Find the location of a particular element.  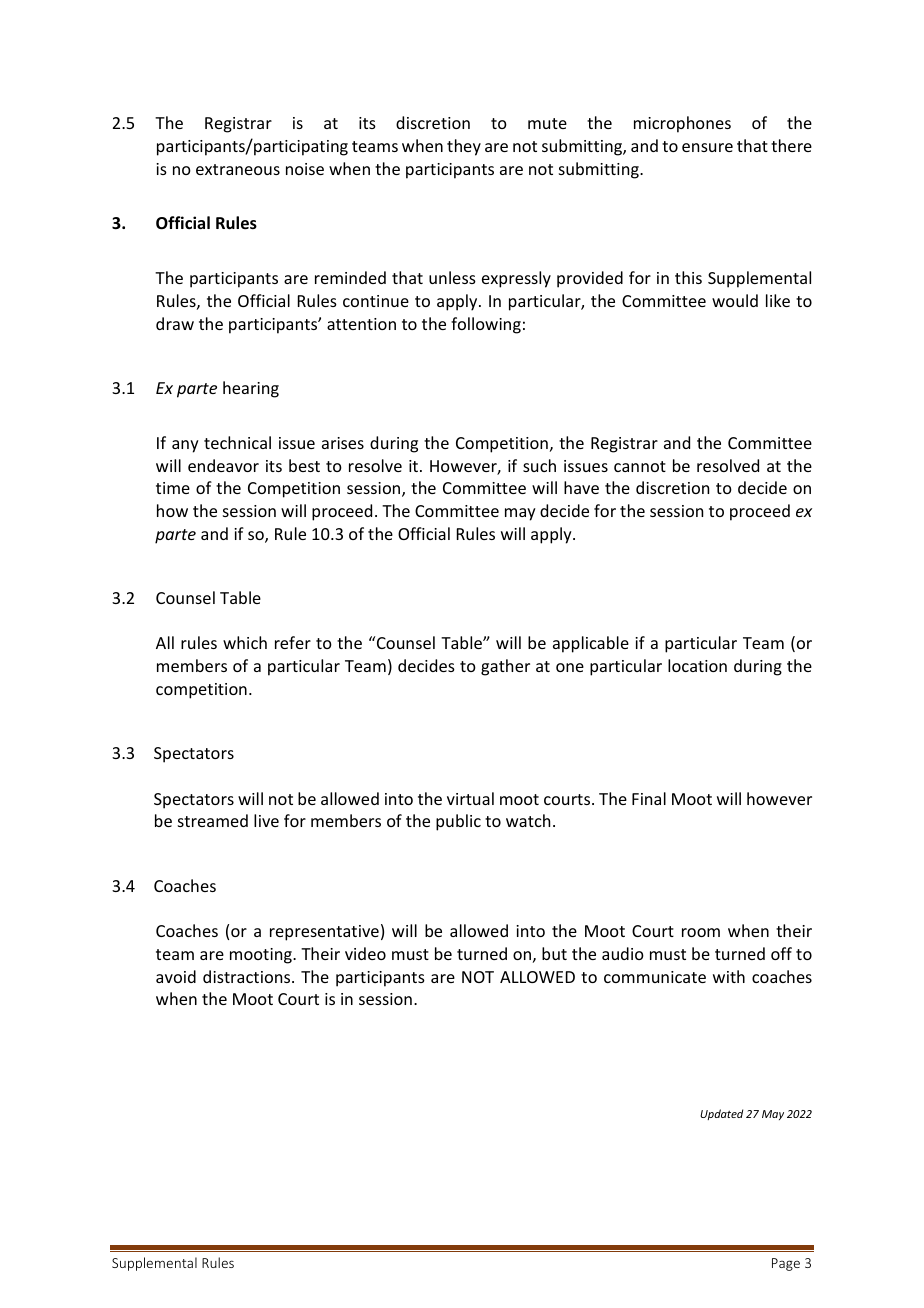

they is located at coordinates (464, 147).
